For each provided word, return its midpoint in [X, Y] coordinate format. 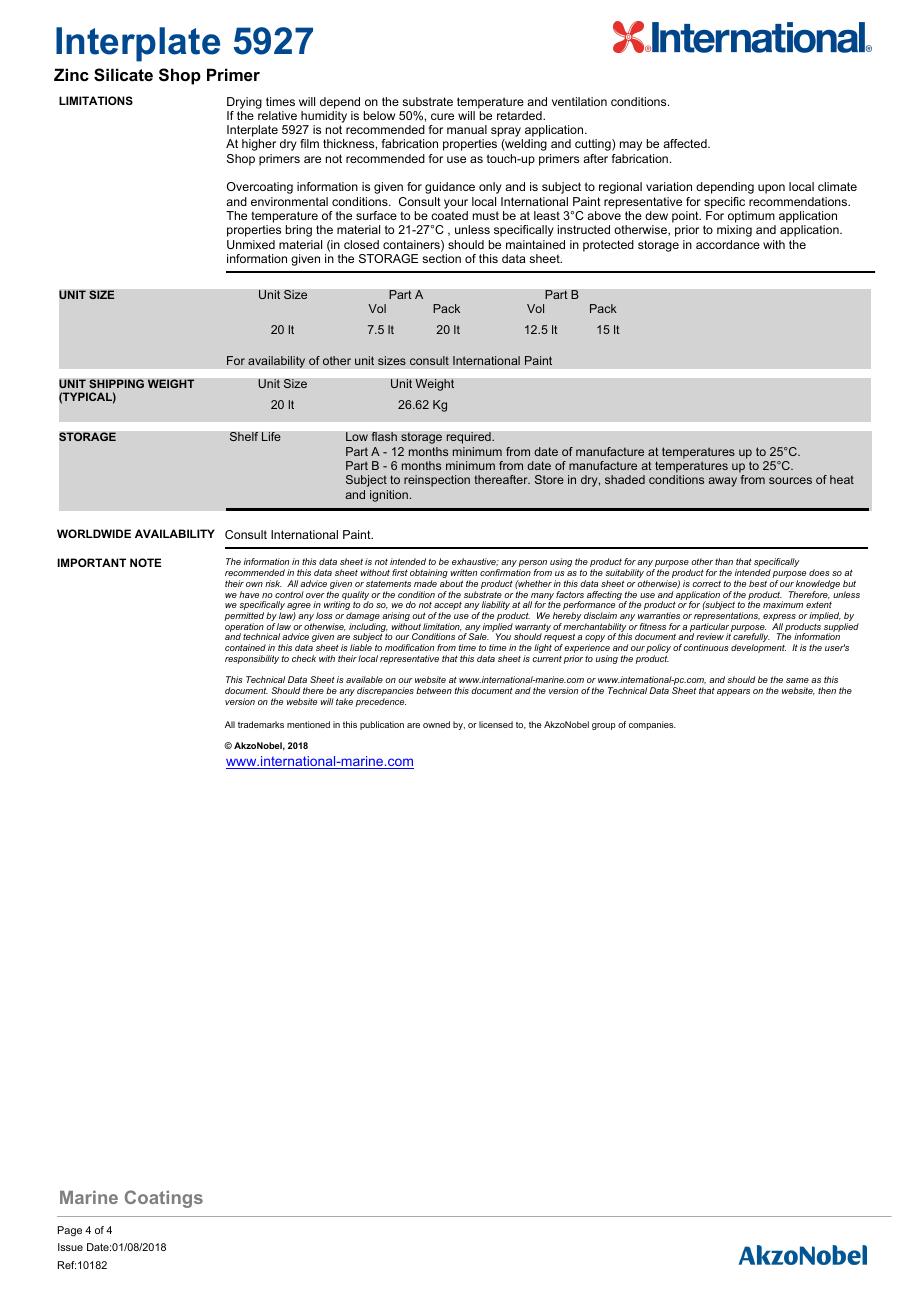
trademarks [261, 724]
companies [652, 725]
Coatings [164, 1199]
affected [686, 143]
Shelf [244, 436]
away [722, 482]
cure [442, 116]
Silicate [123, 75]
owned [436, 724]
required [469, 438]
